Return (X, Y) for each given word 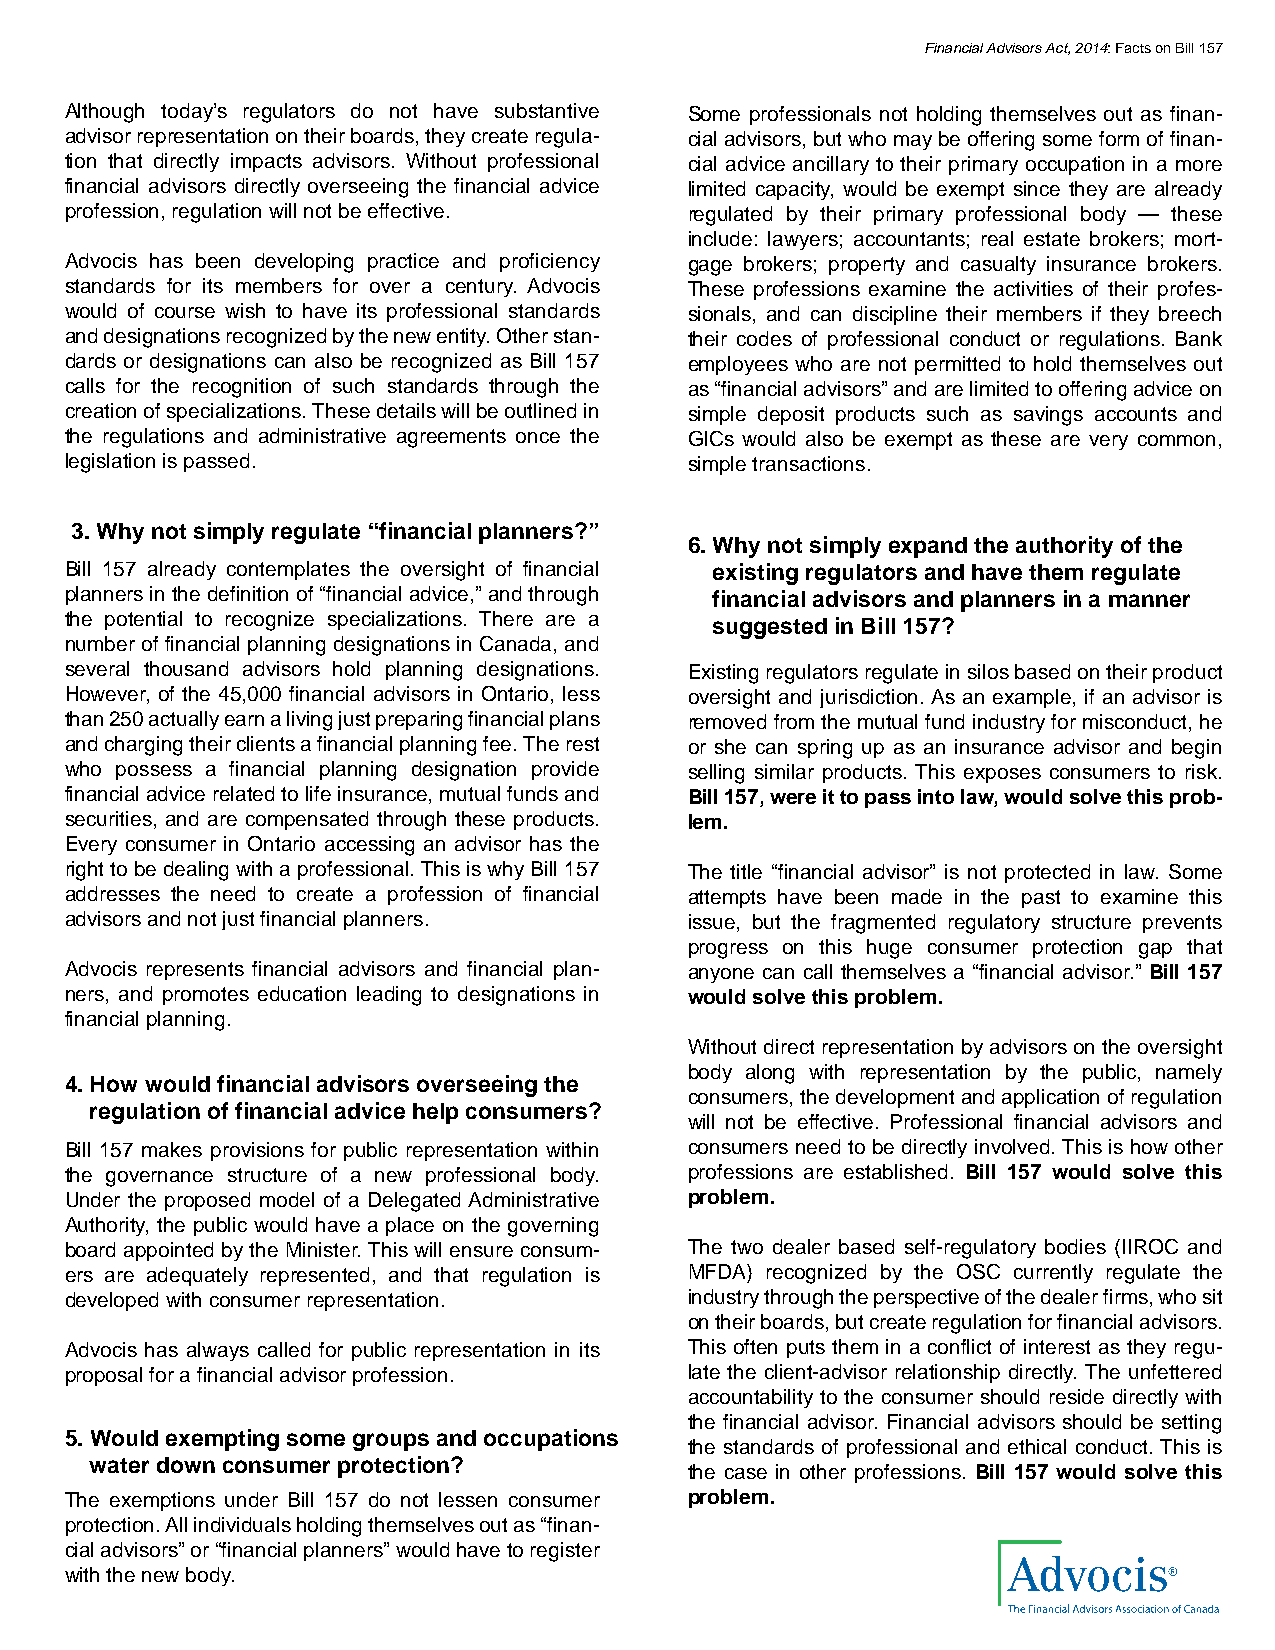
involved (1014, 1146)
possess (154, 772)
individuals (242, 1524)
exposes (1002, 775)
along (770, 1074)
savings (1048, 416)
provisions (257, 1151)
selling (716, 774)
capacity (794, 190)
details (406, 410)
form (1119, 138)
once (538, 437)
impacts (266, 162)
